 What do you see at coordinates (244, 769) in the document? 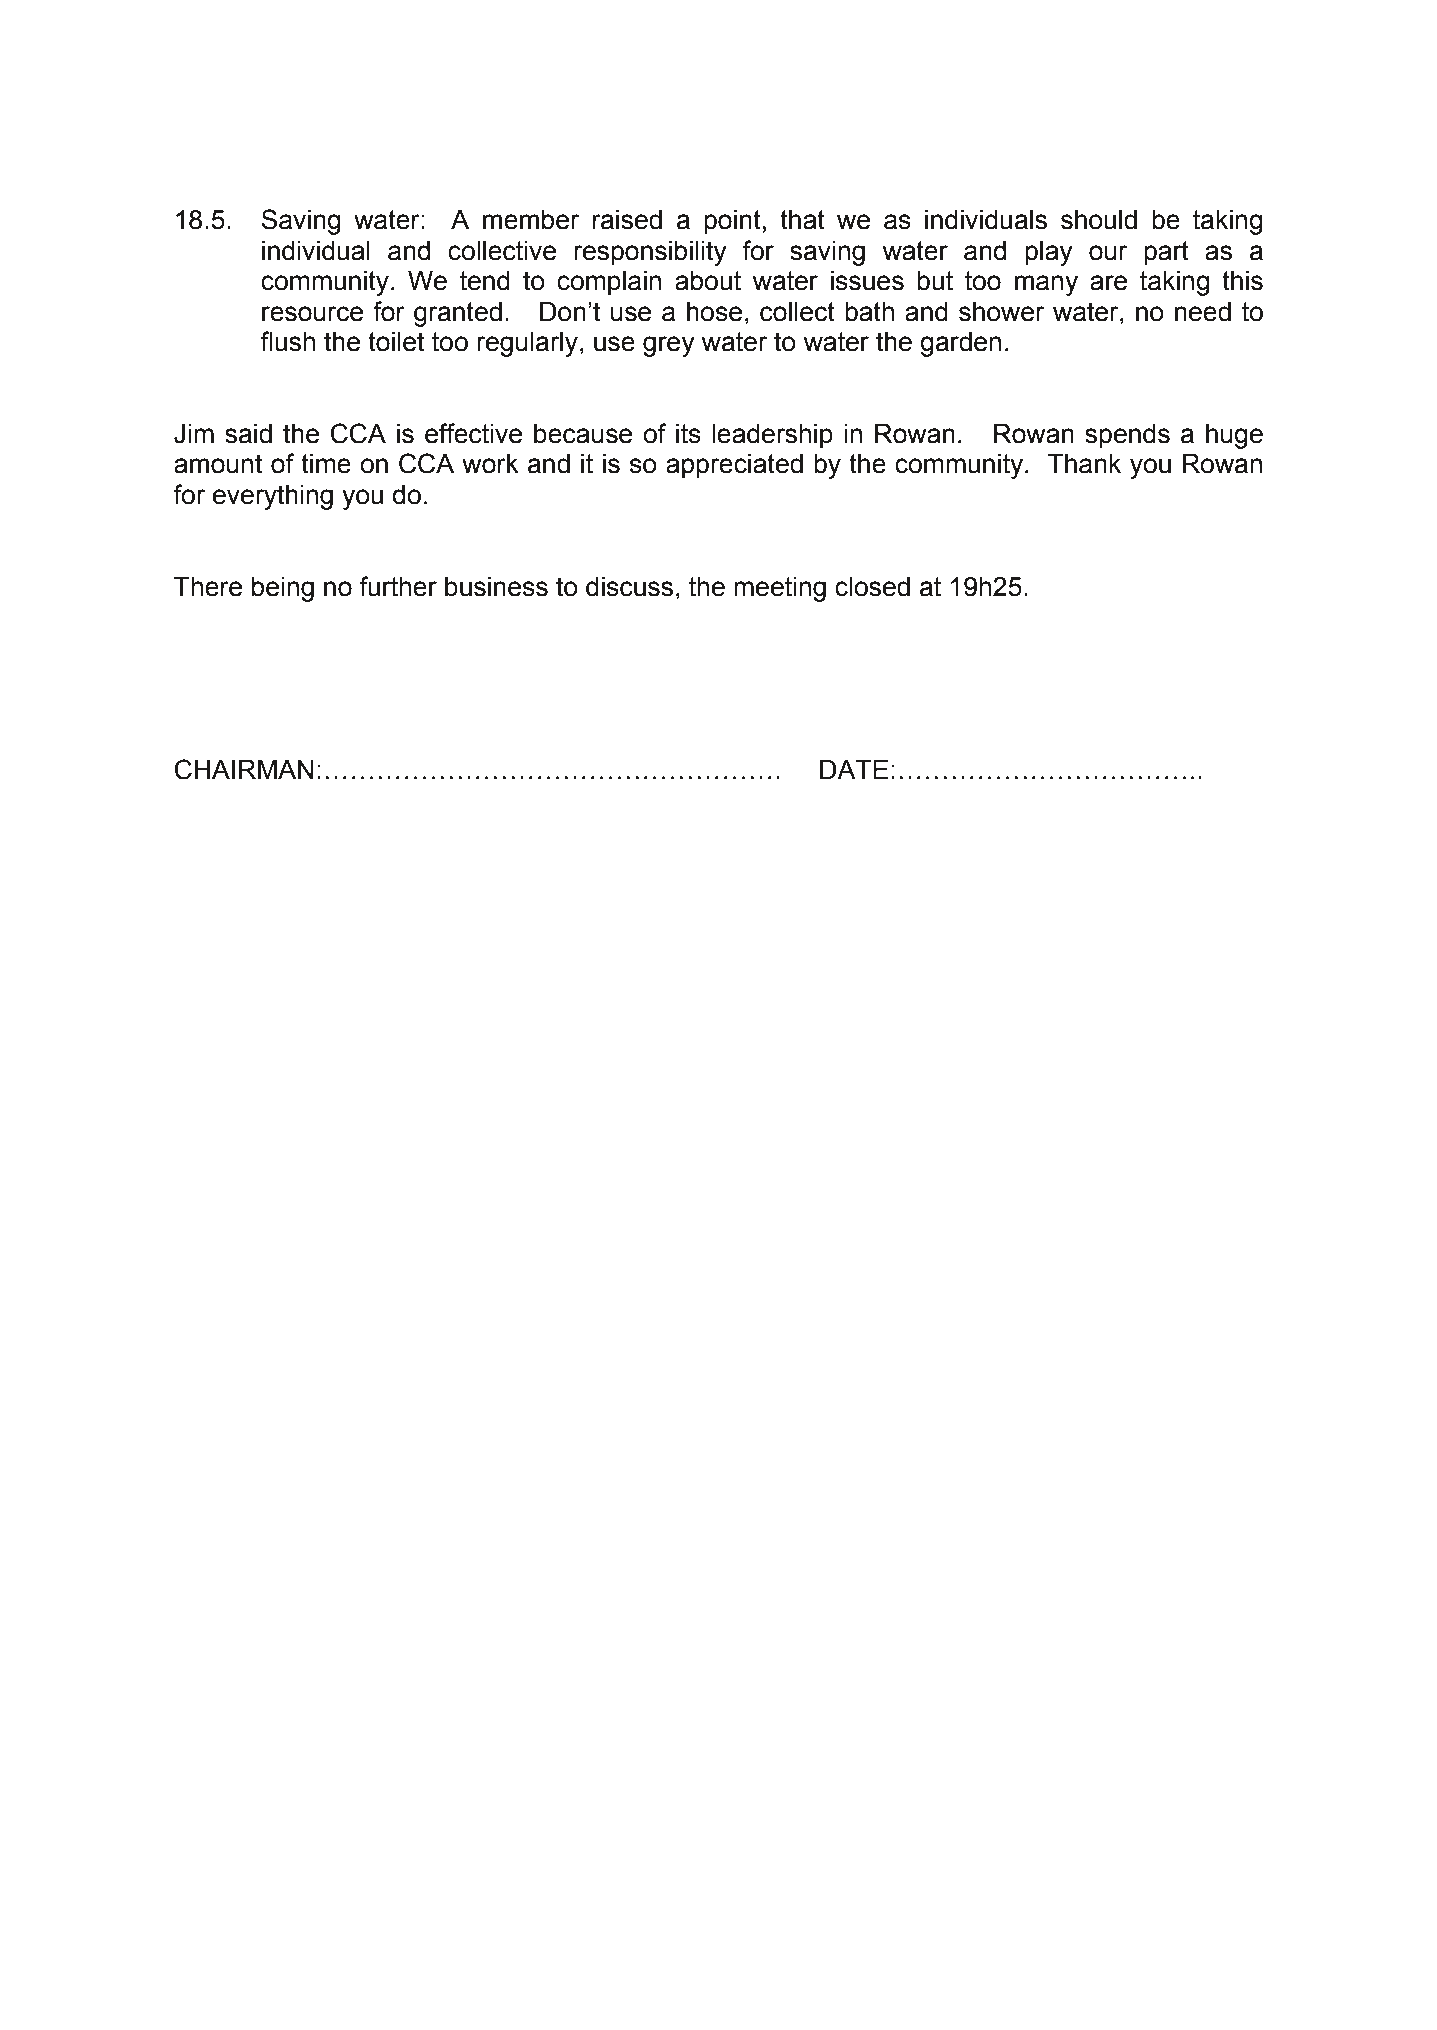
I see `CHAIRMAN` at bounding box center [244, 769].
